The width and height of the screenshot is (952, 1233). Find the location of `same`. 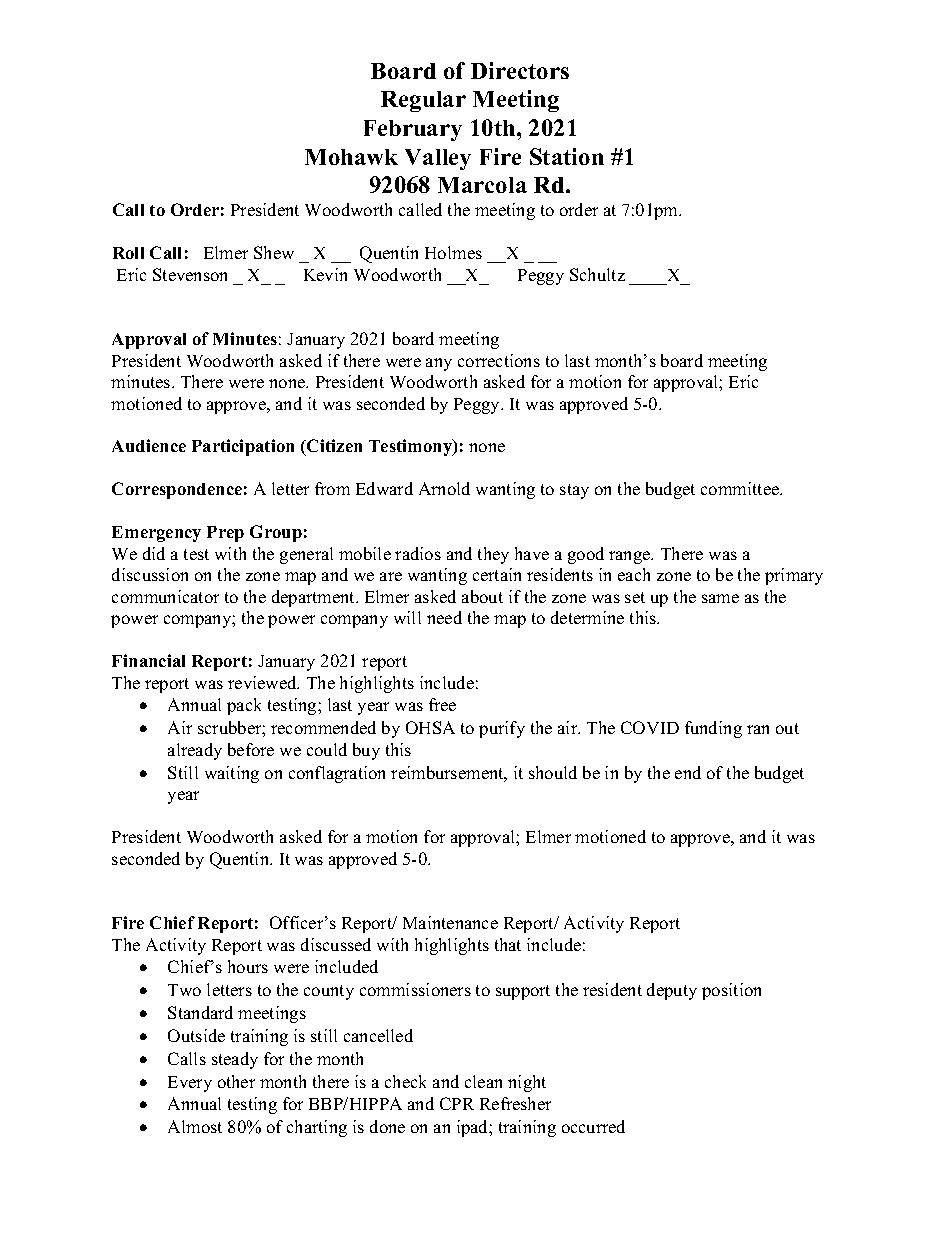

same is located at coordinates (720, 598).
